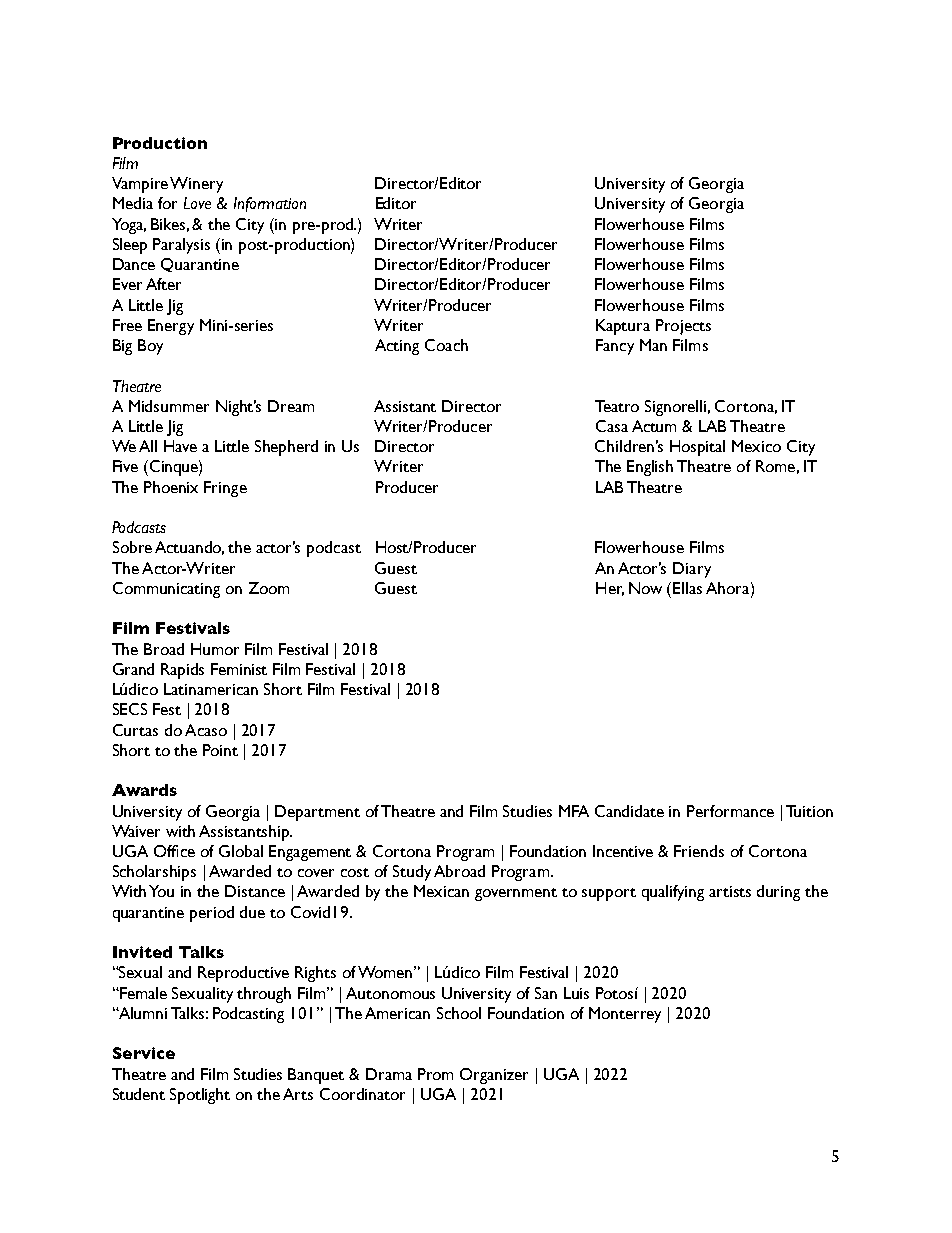 This screenshot has height=1233, width=952. I want to click on Point, so click(220, 750).
